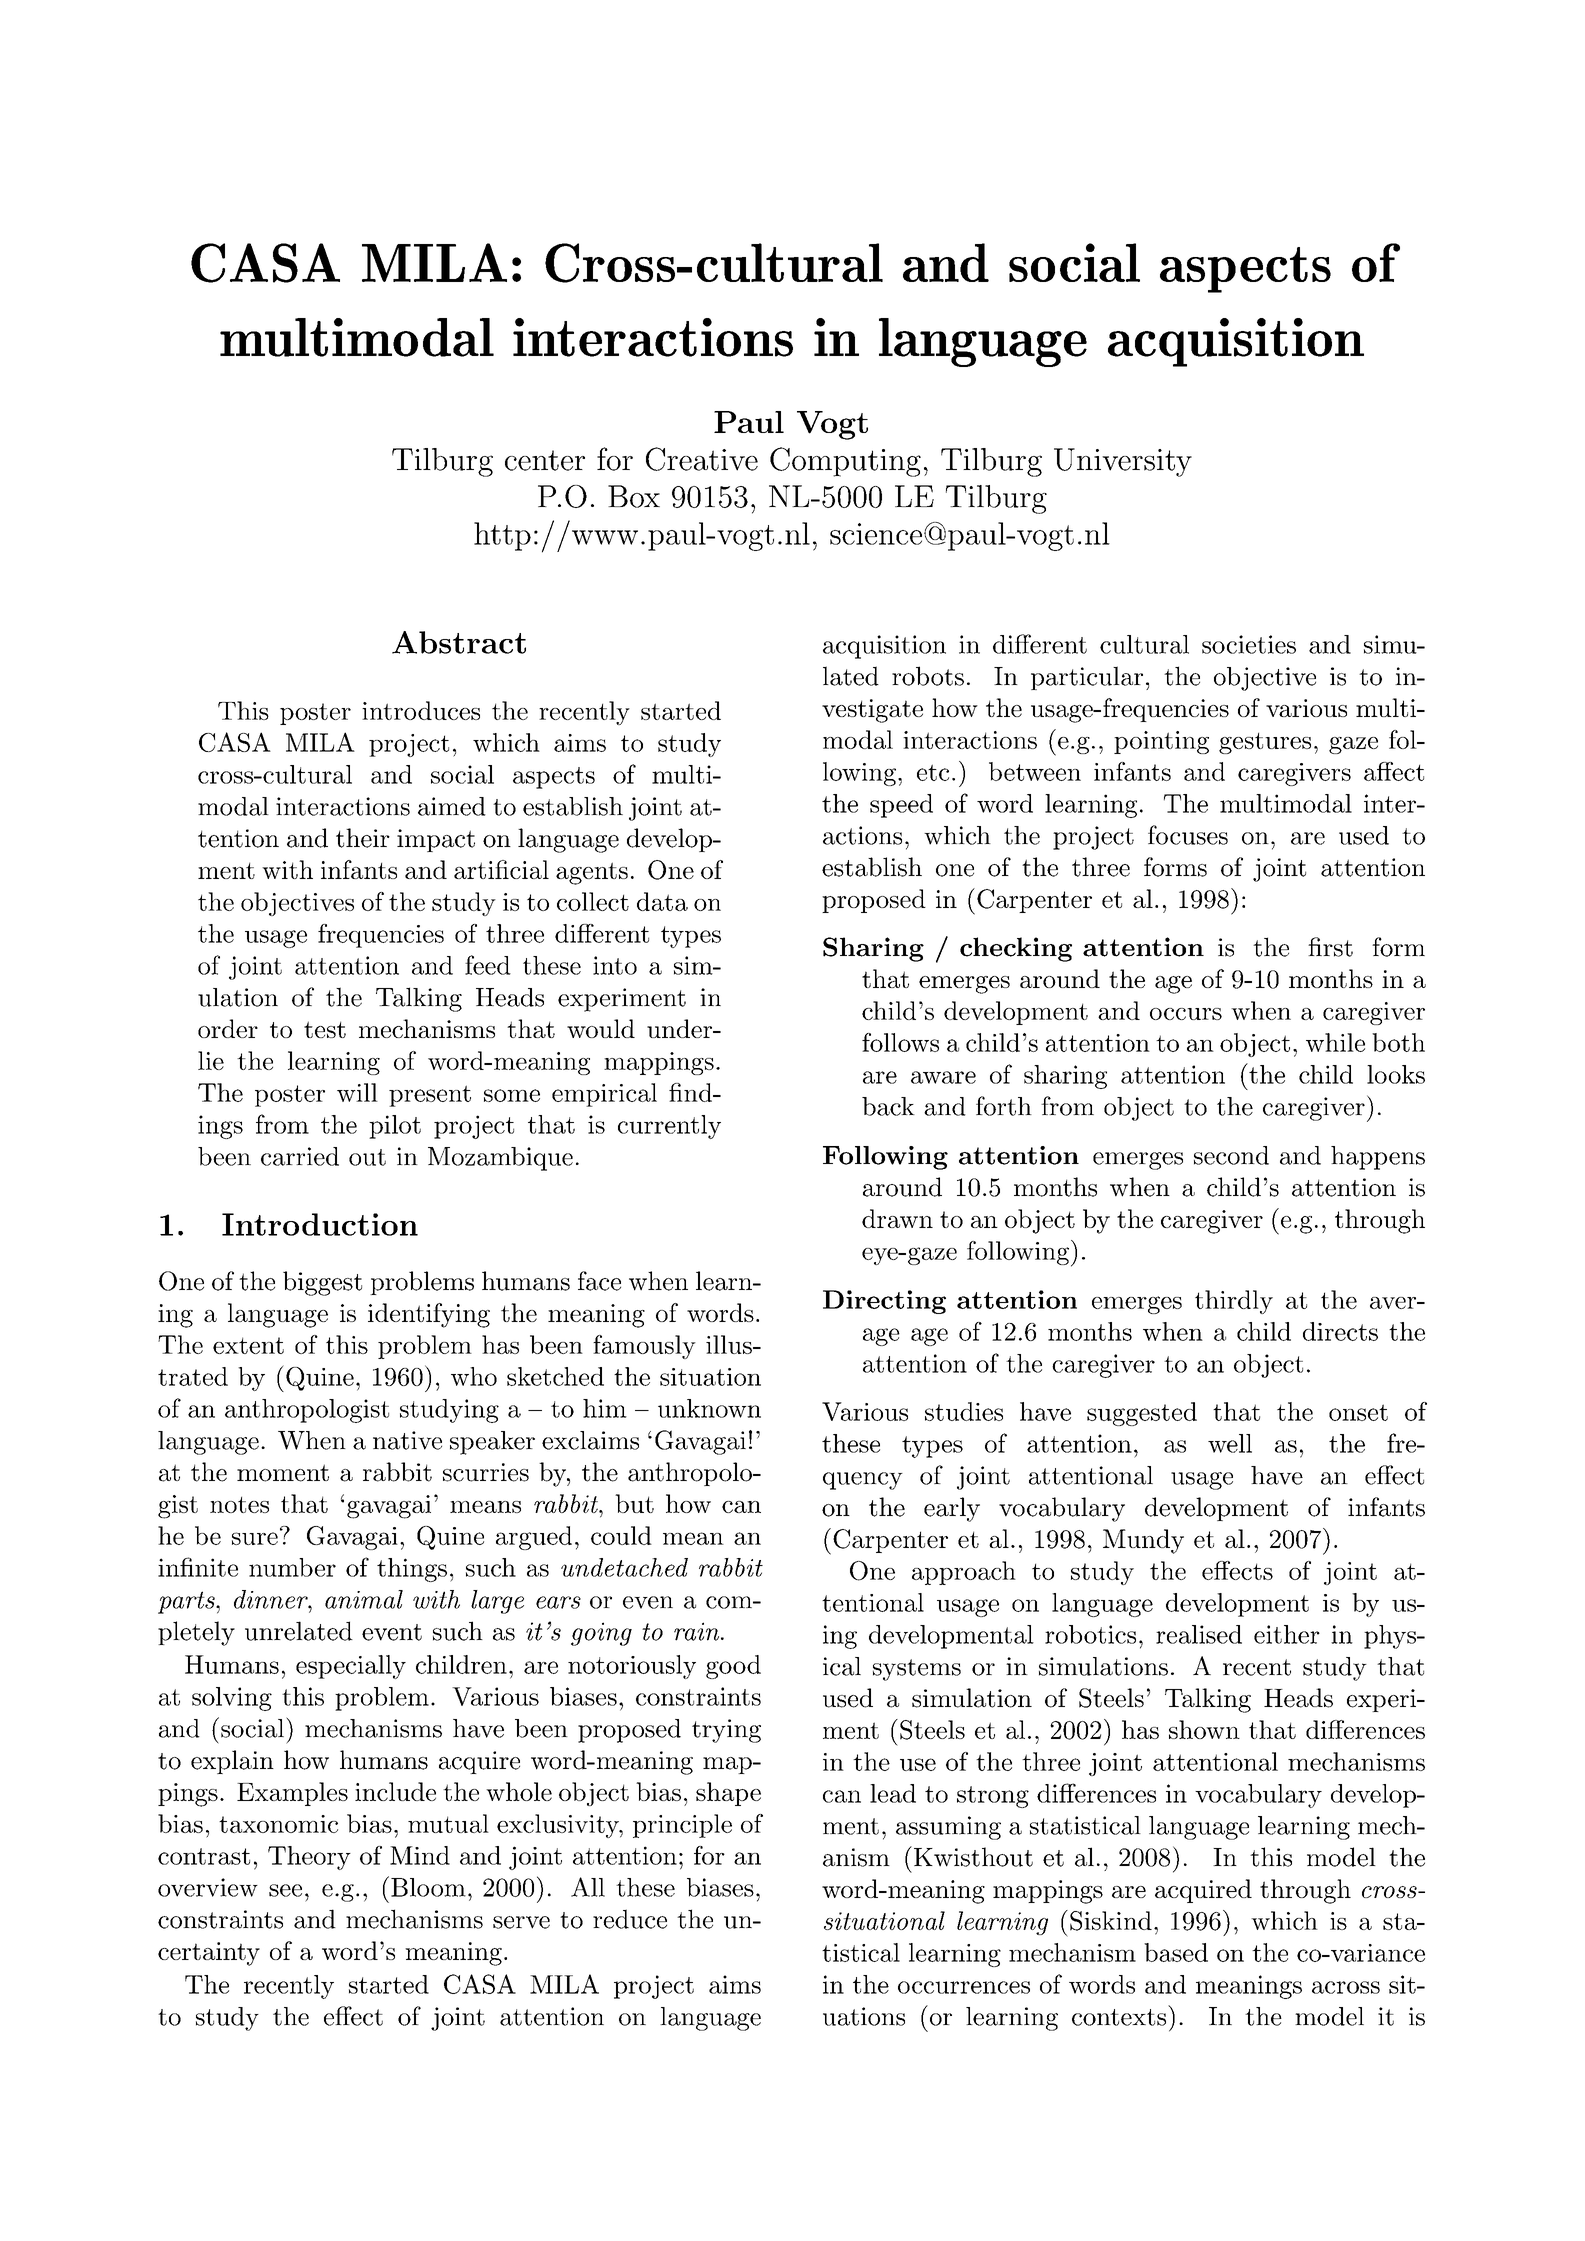  I want to click on data, so click(662, 901).
